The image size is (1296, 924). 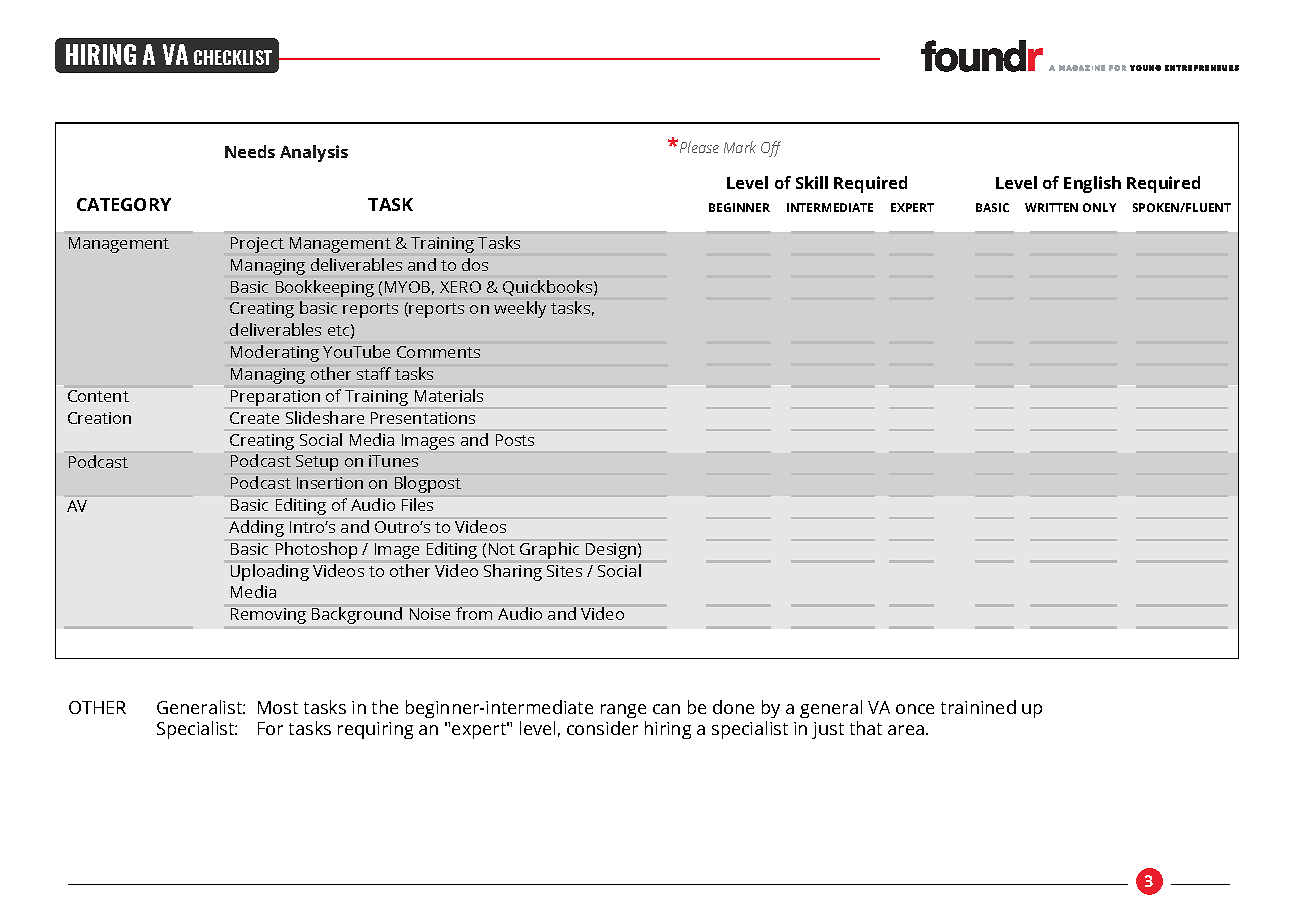 I want to click on Adding, so click(x=256, y=528).
